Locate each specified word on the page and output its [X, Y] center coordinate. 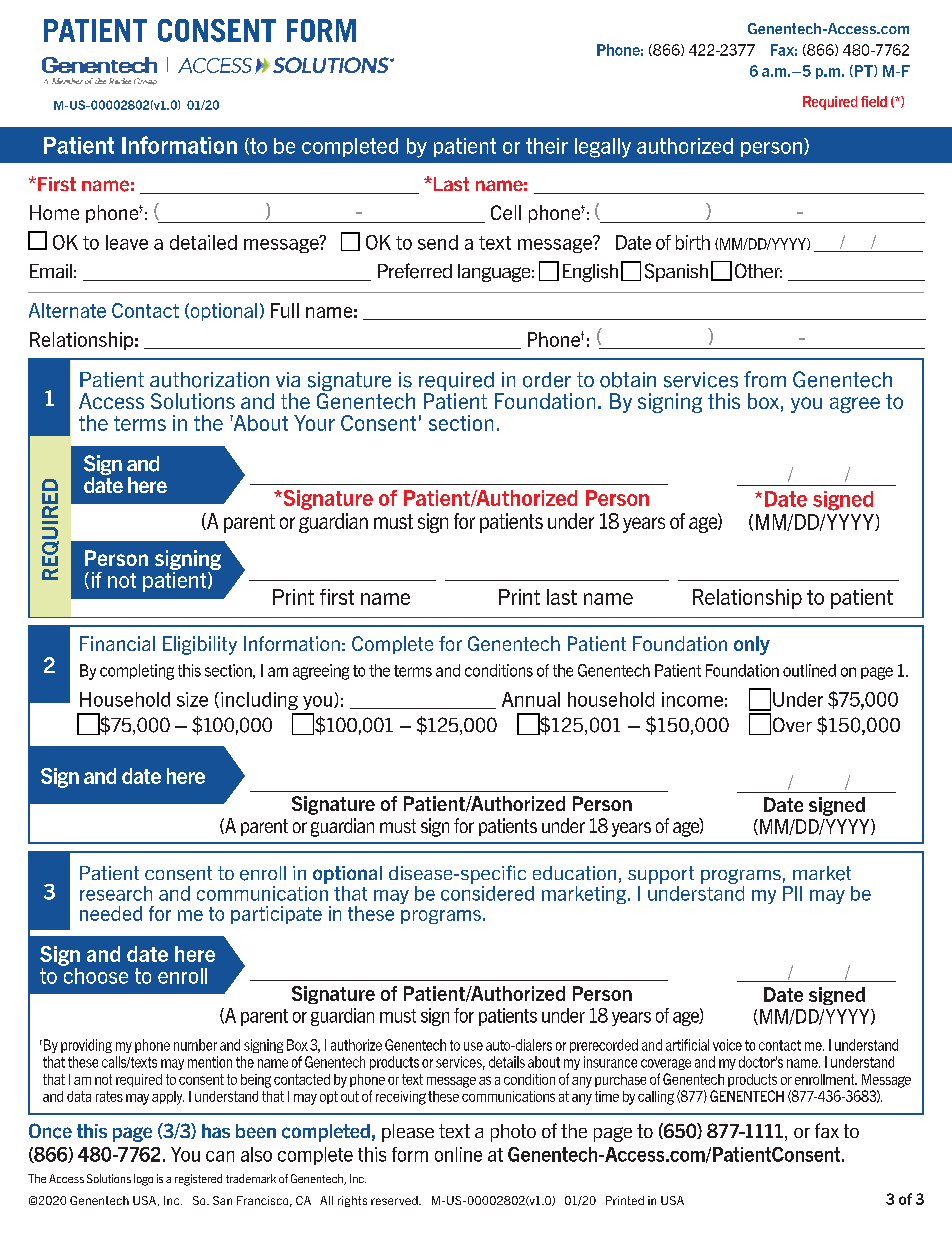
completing [137, 672]
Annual [531, 699]
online [458, 1154]
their [547, 146]
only [752, 645]
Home [54, 212]
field [874, 101]
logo [143, 1180]
